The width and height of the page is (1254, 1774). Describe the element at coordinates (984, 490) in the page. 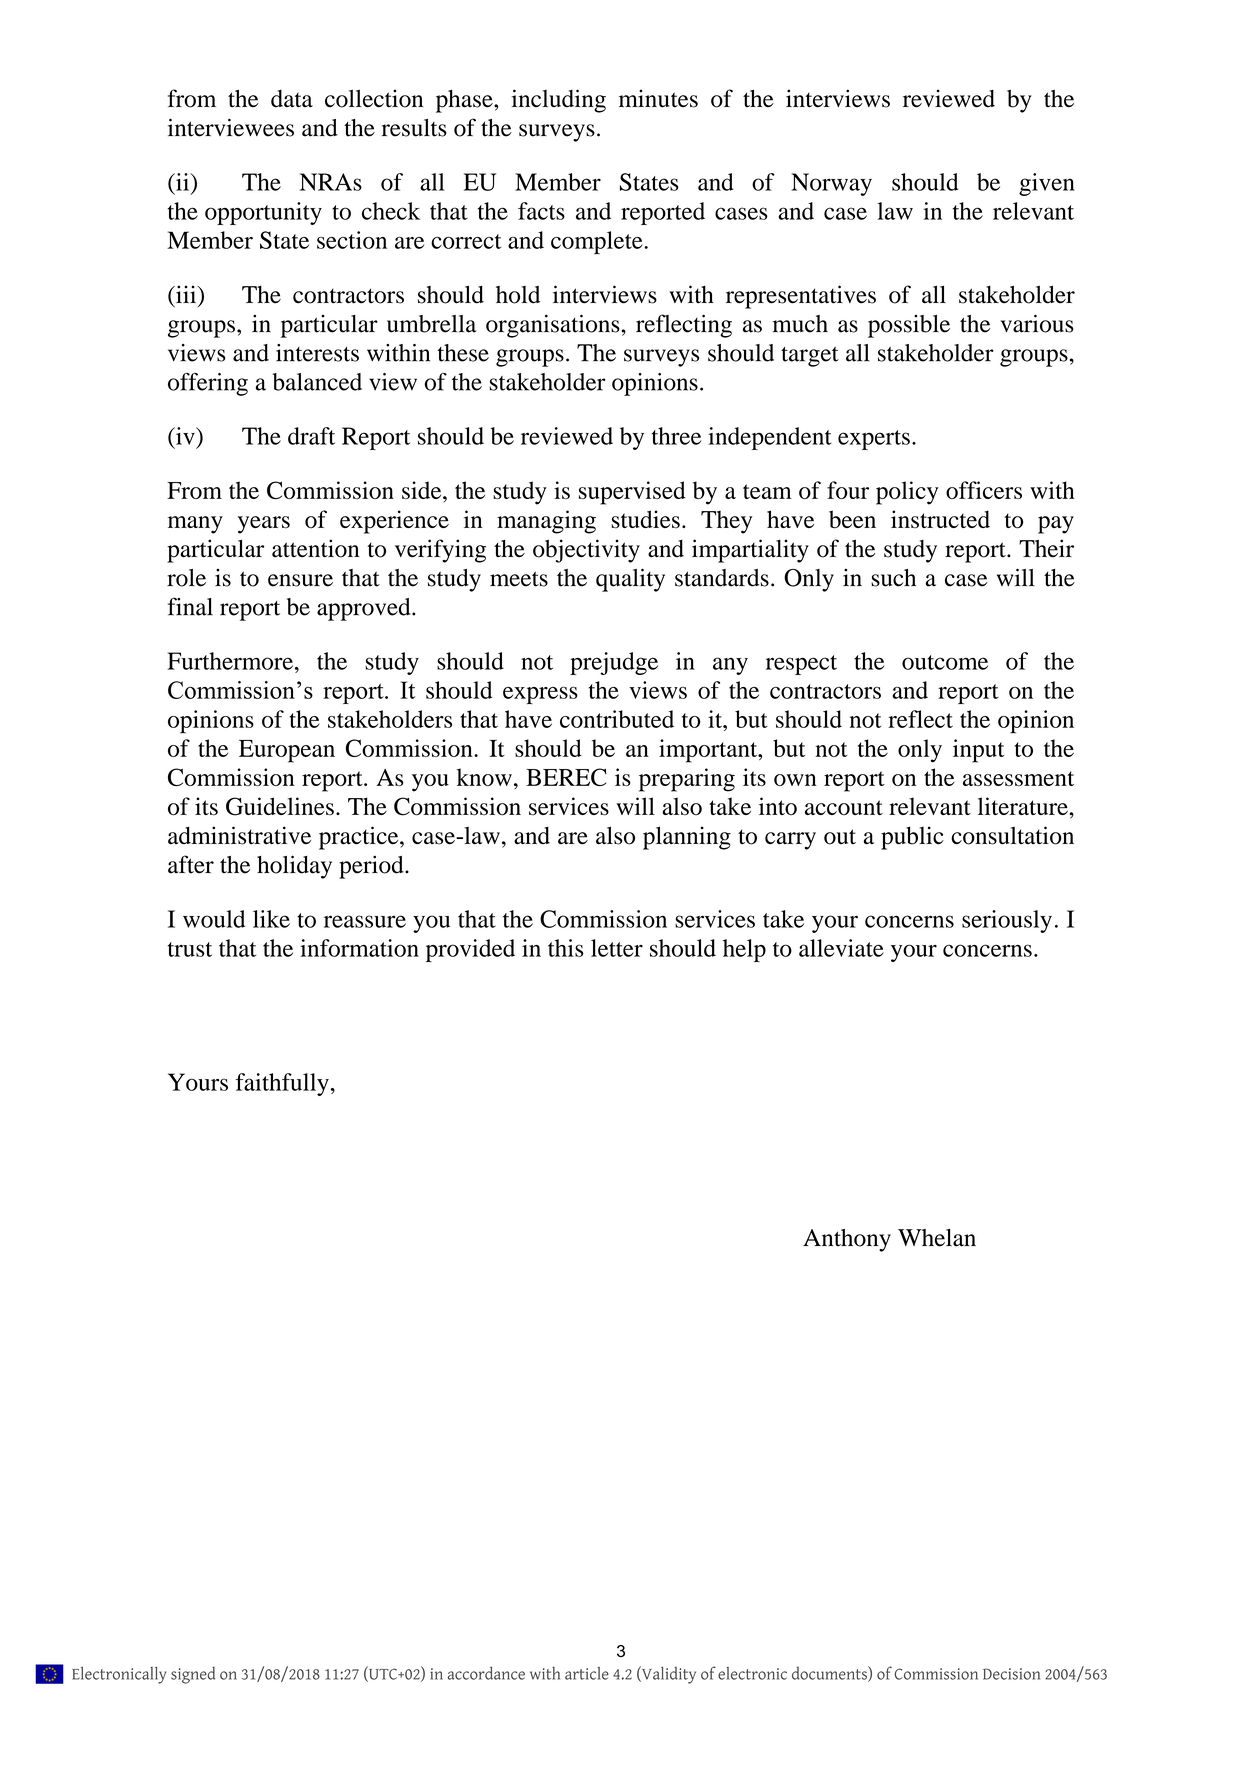

I see `officers` at that location.
